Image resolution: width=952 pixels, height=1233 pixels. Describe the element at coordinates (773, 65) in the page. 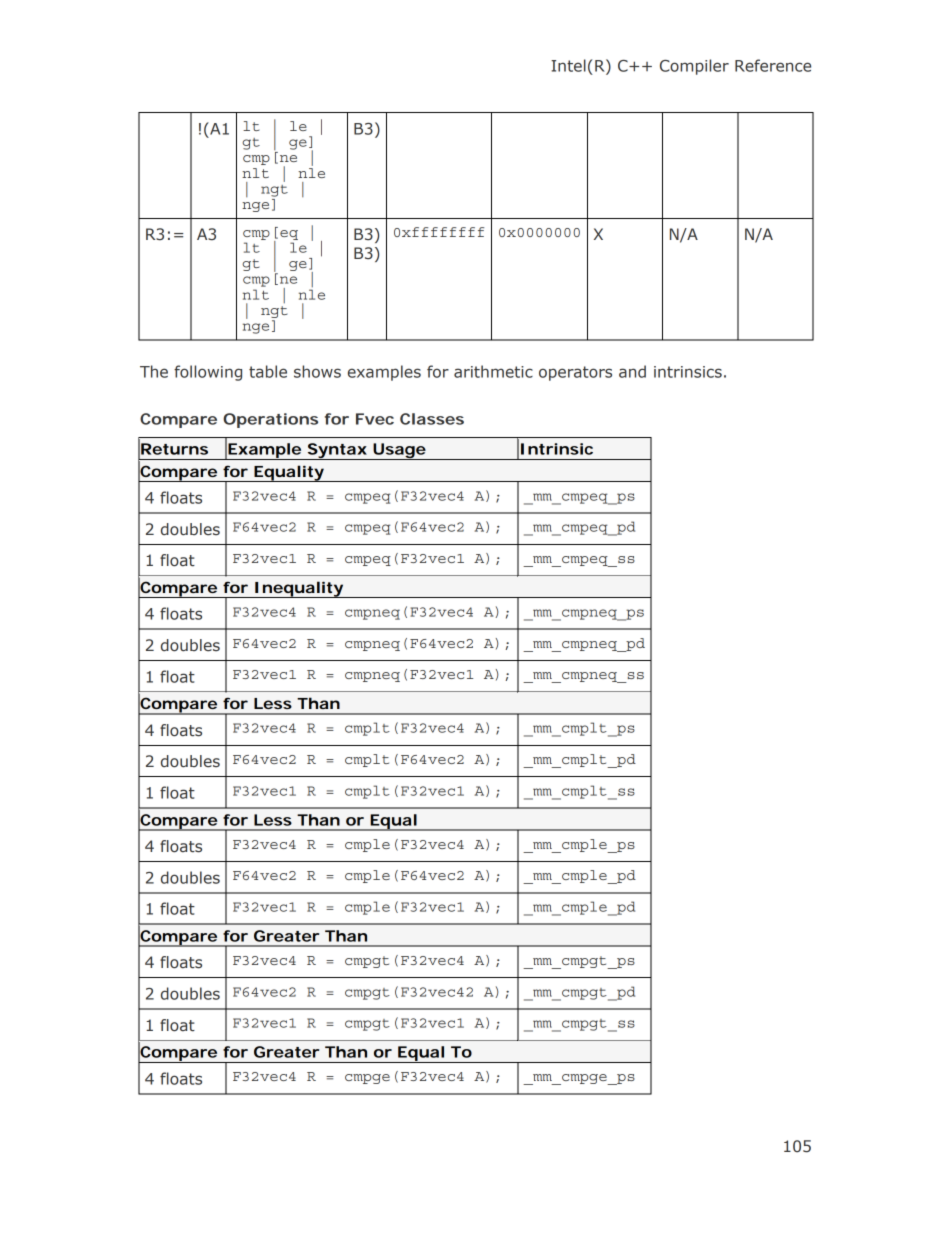

I see `Reference` at that location.
